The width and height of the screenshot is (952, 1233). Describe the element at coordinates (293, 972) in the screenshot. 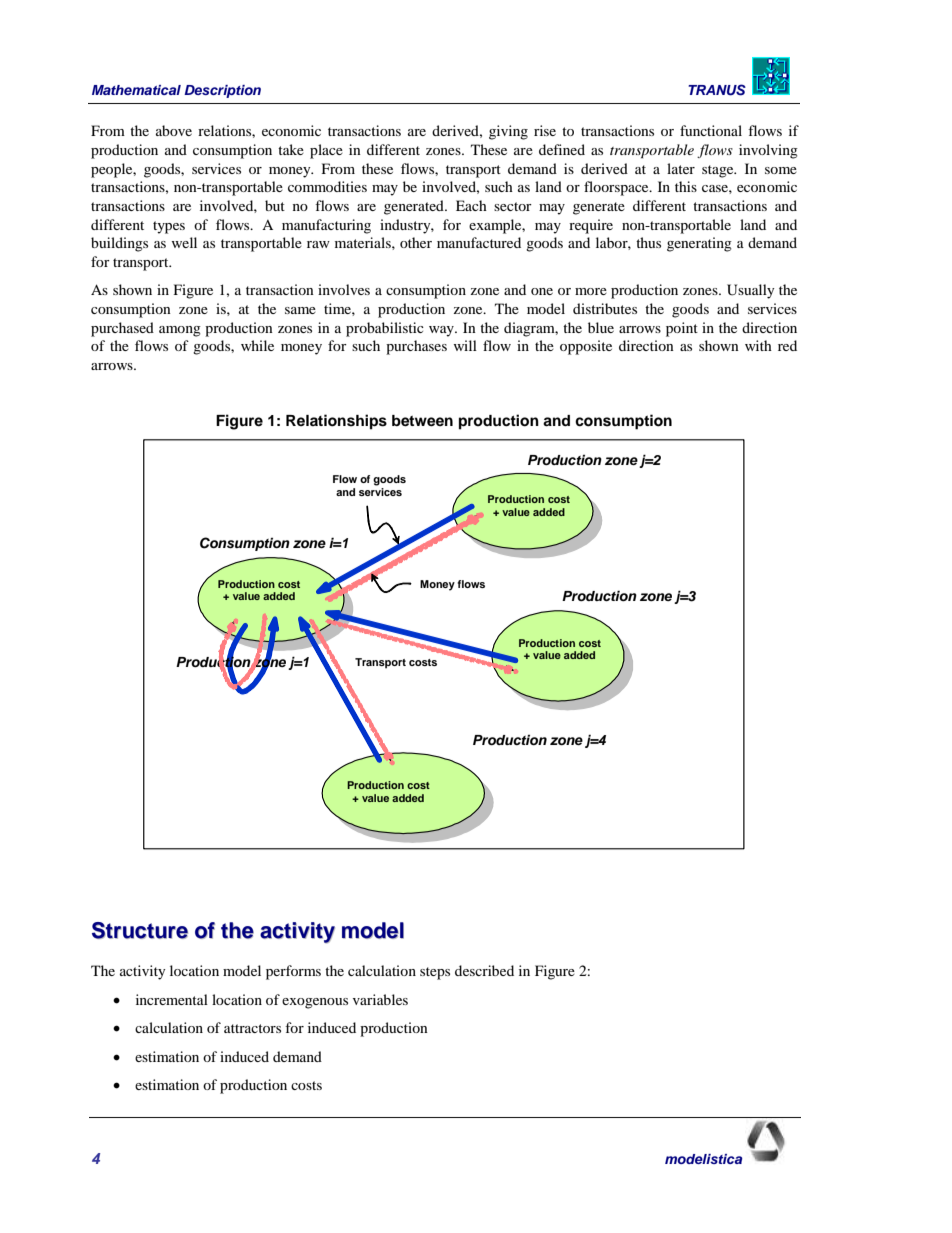

I see `performs` at that location.
